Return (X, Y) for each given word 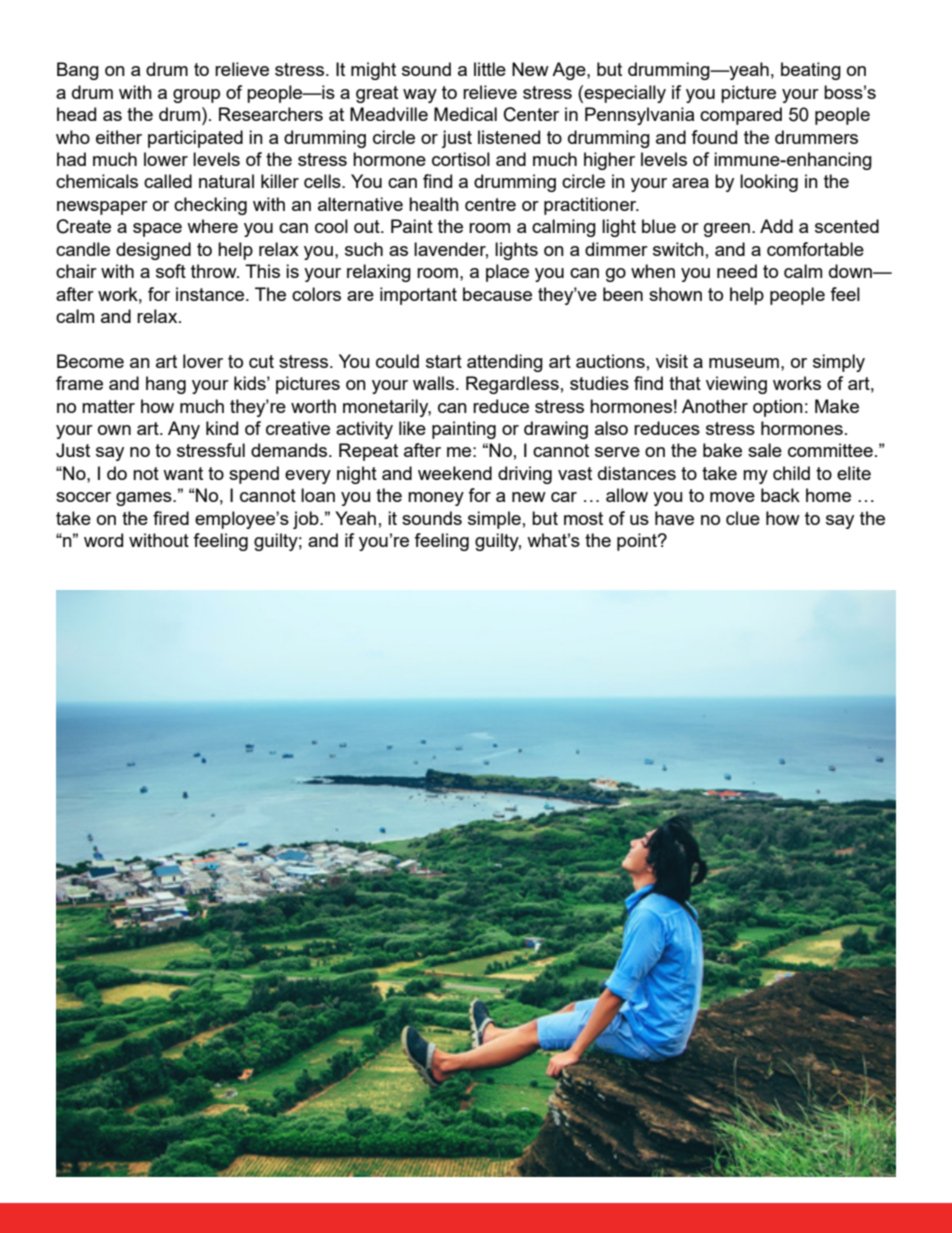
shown (675, 294)
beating (811, 71)
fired (171, 518)
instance (211, 294)
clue (743, 518)
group (196, 96)
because (497, 294)
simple (494, 520)
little (490, 69)
